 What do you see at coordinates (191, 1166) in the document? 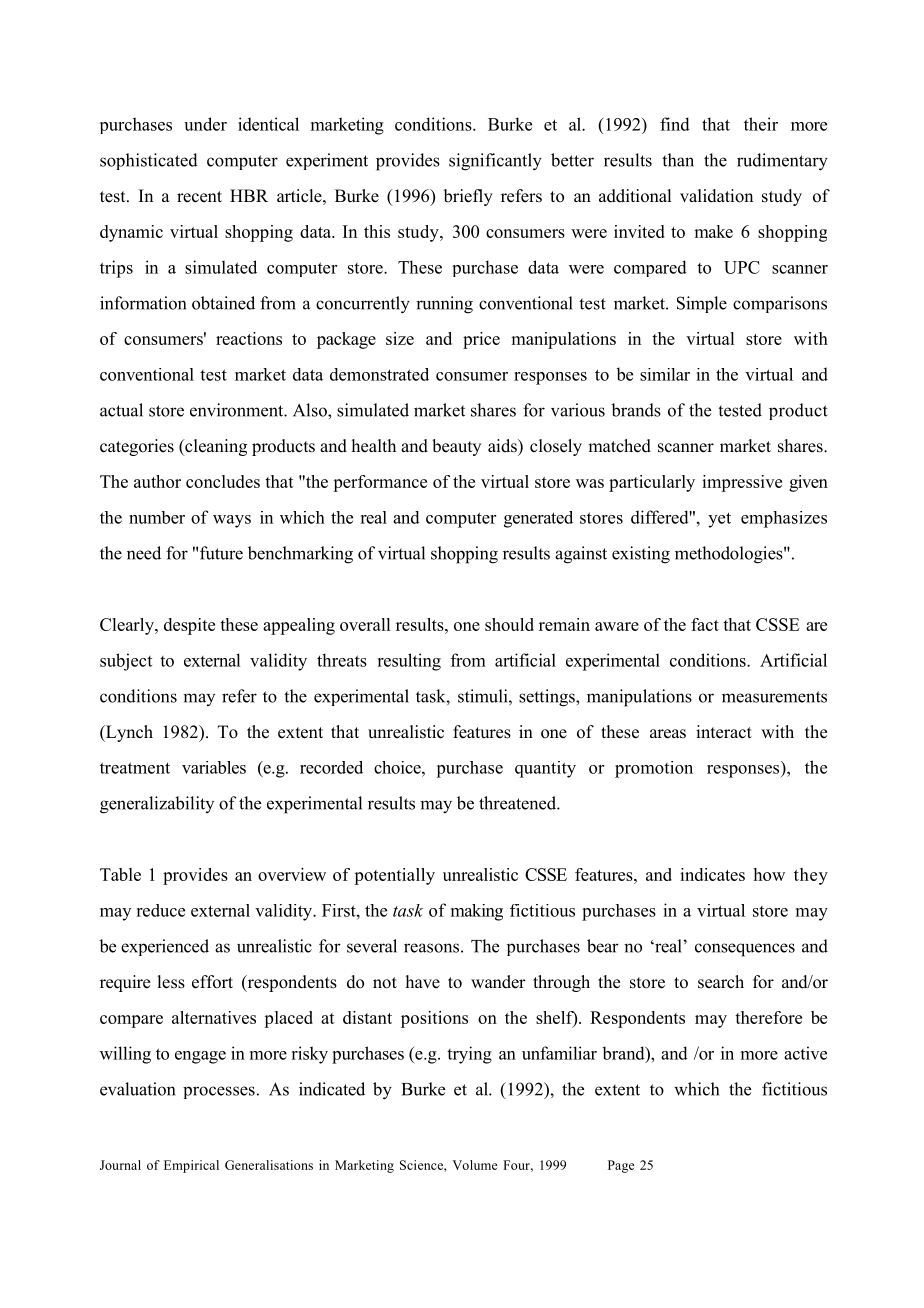
I see `Empirical` at bounding box center [191, 1166].
